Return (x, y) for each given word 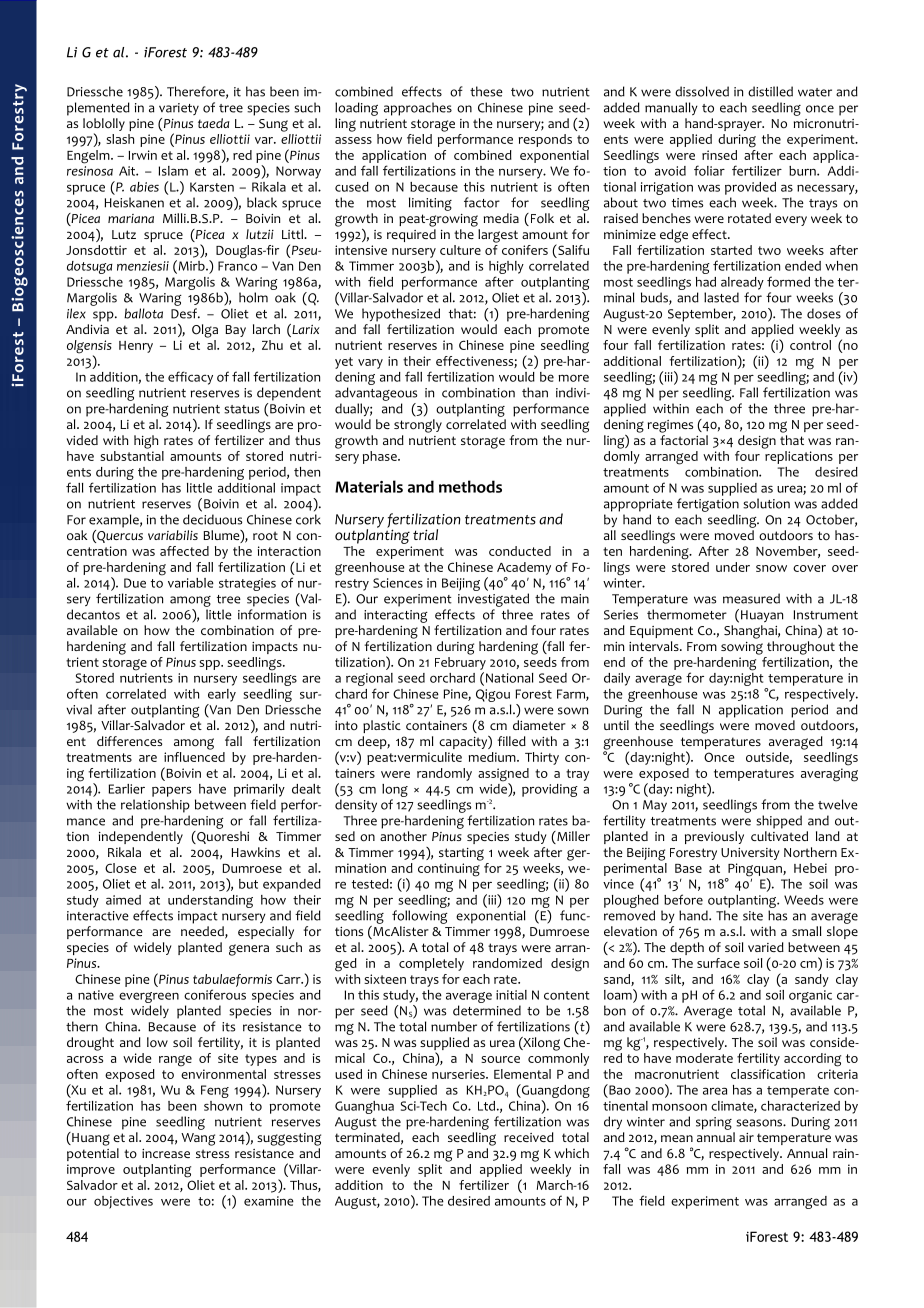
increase (166, 1153)
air (746, 1137)
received (529, 1137)
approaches (418, 109)
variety (179, 109)
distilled (770, 91)
